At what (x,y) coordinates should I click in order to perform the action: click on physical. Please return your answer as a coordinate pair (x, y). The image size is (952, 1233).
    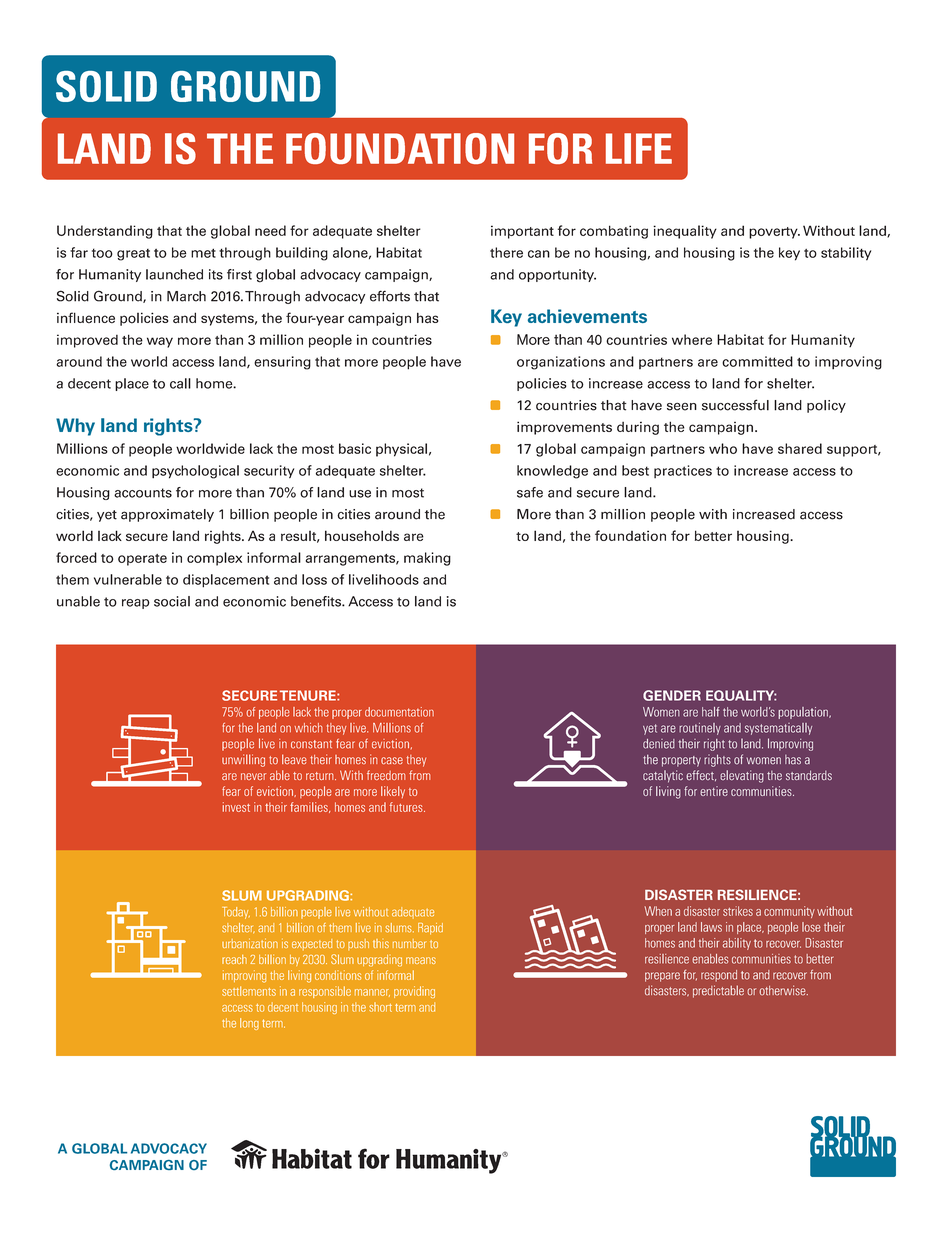
    Looking at the image, I should click on (401, 450).
